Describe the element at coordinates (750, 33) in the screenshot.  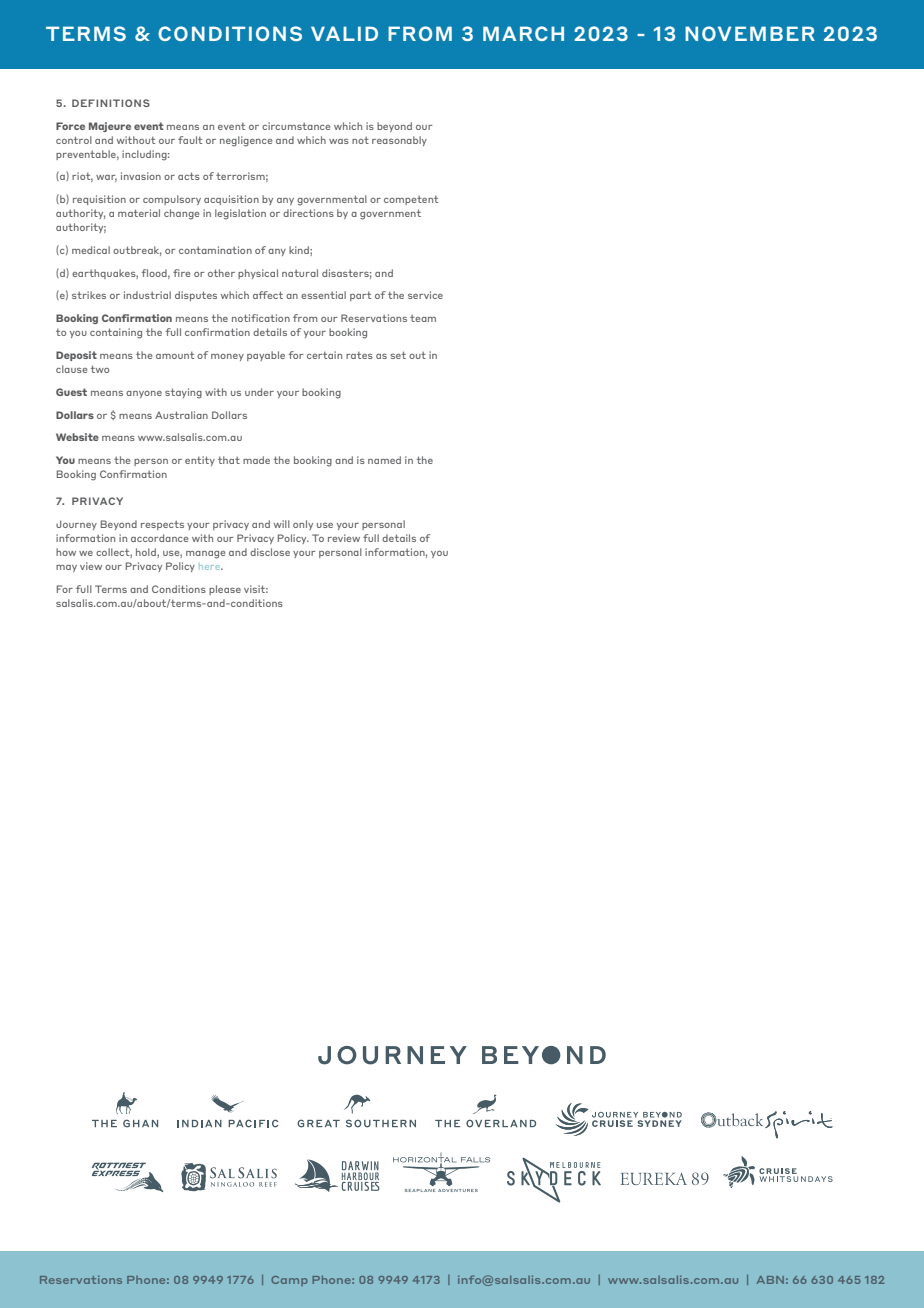
I see `NOVEMBER` at that location.
